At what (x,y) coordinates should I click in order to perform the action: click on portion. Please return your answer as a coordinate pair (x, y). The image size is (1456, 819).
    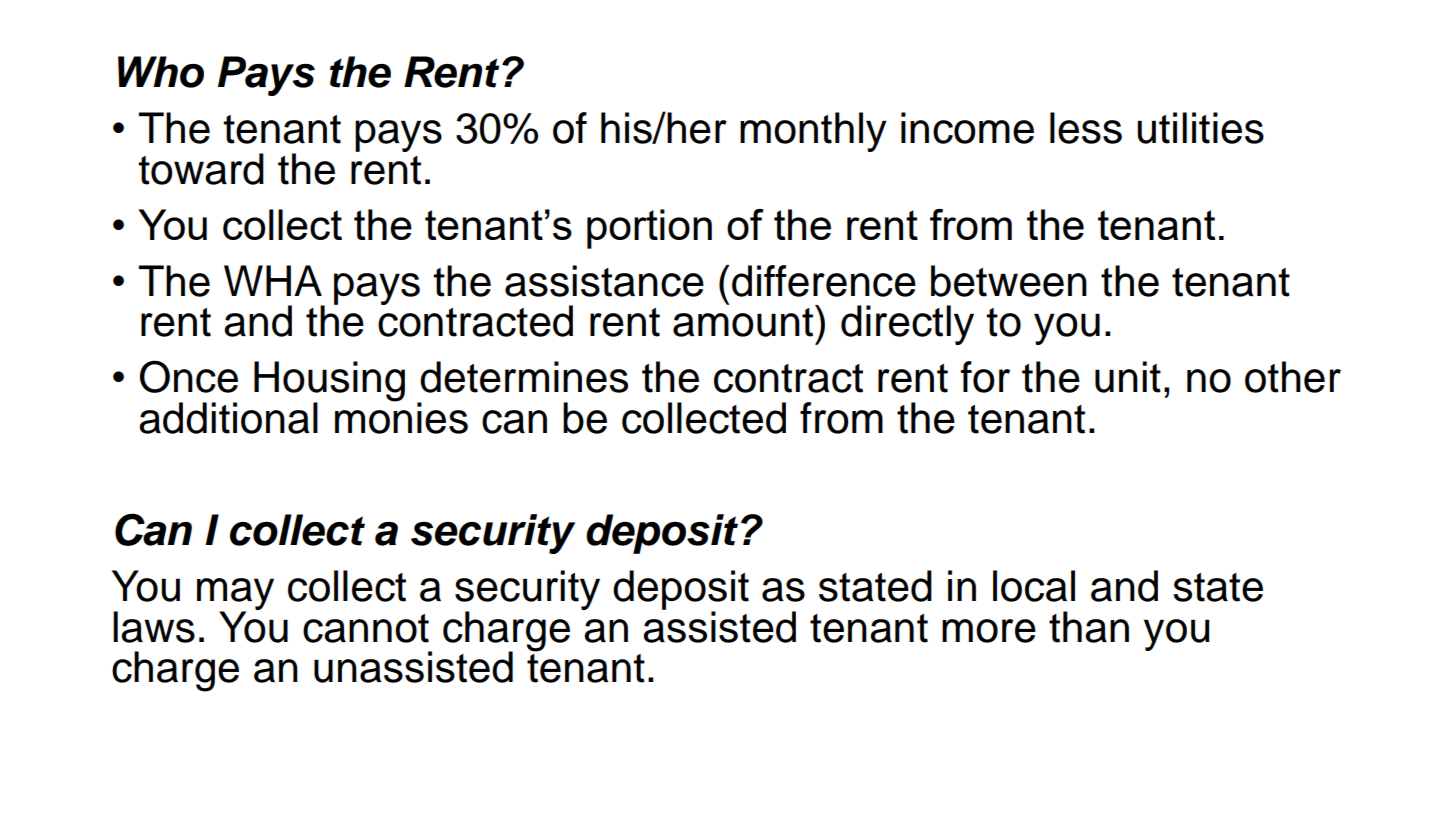
    Looking at the image, I should click on (649, 229).
